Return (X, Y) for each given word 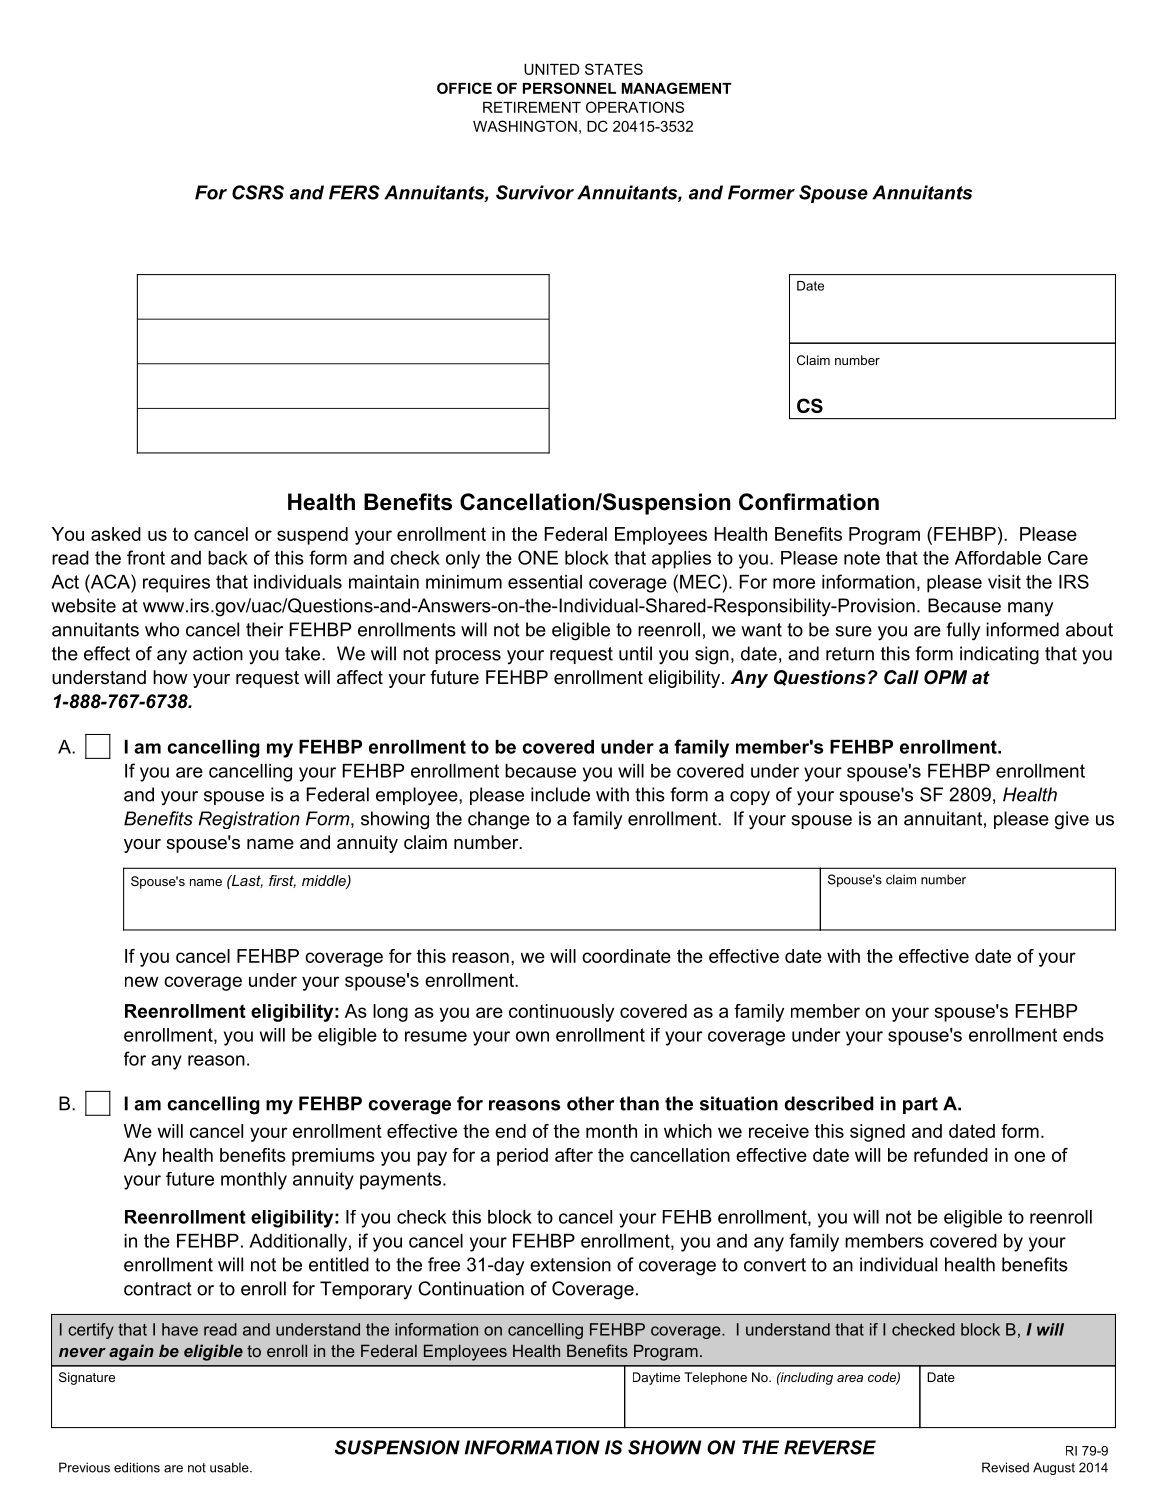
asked (116, 534)
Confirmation (809, 502)
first (282, 881)
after (574, 1155)
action (218, 653)
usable (230, 1467)
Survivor (535, 192)
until (635, 653)
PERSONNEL (569, 88)
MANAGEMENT (677, 88)
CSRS (258, 192)
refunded (951, 1155)
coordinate (626, 956)
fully (963, 631)
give (1072, 820)
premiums (333, 1157)
